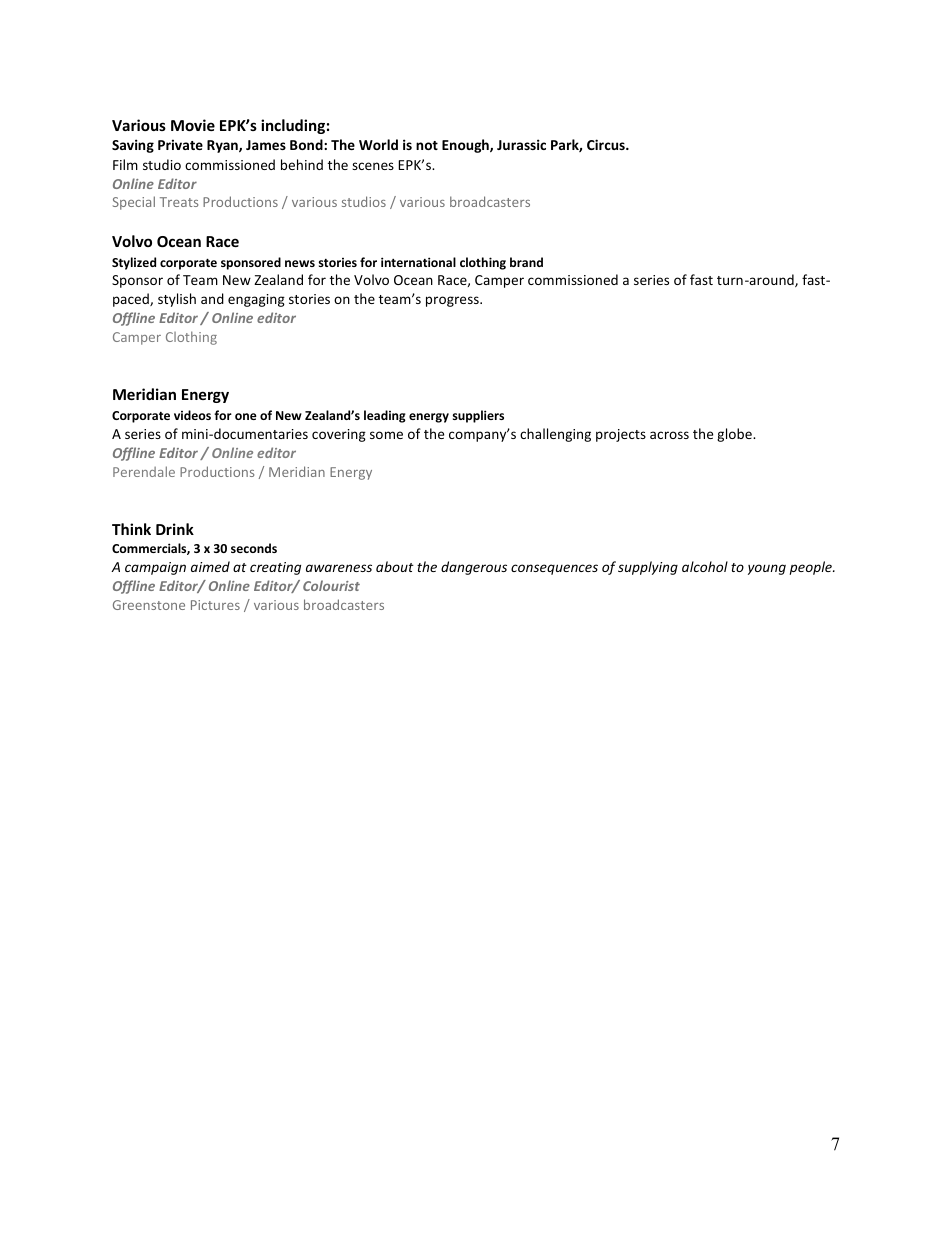 This screenshot has width=952, height=1233. I want to click on globe, so click(735, 435).
